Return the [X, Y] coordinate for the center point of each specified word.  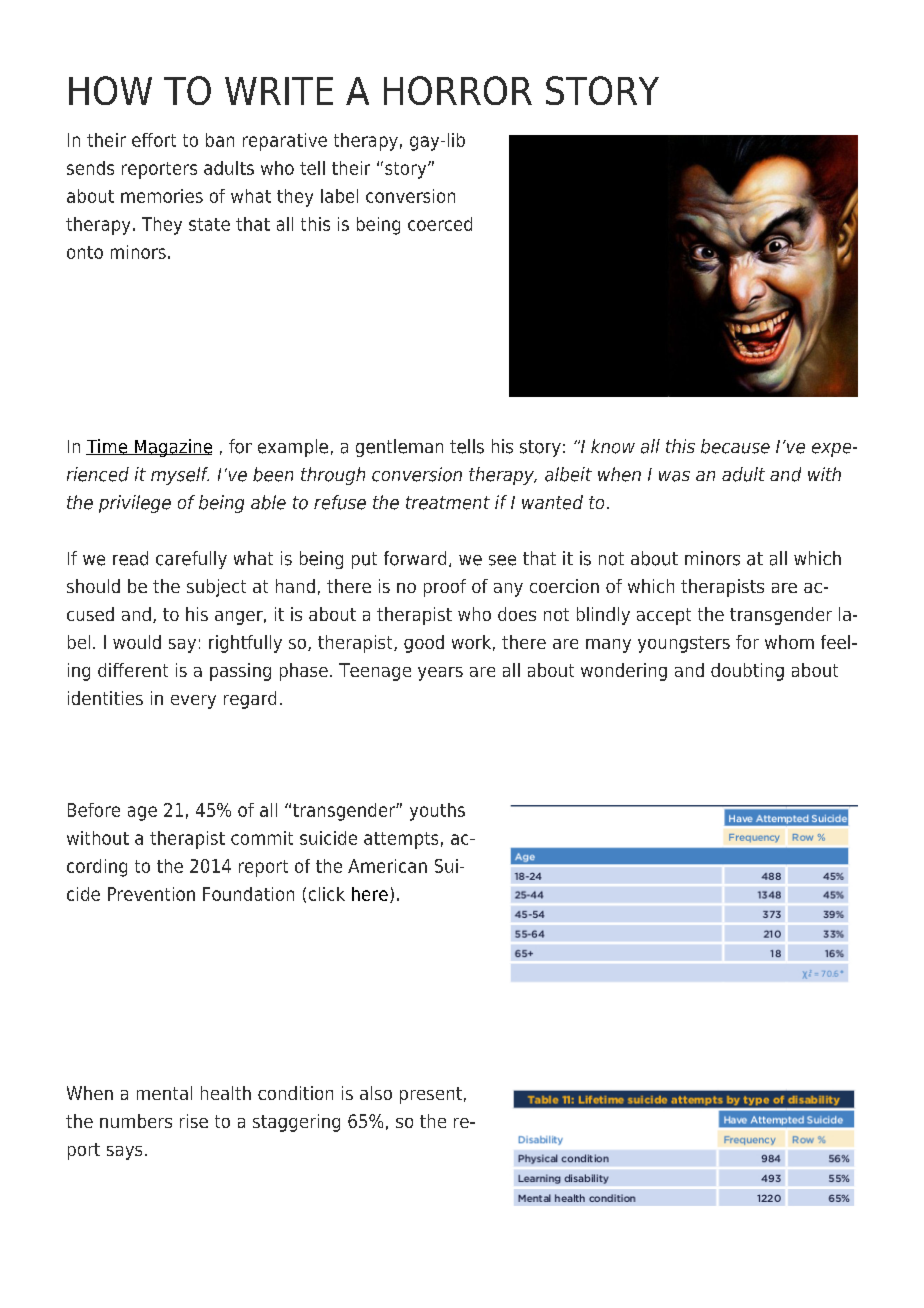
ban [220, 140]
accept [664, 616]
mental [164, 1093]
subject [216, 588]
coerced [440, 224]
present [431, 1095]
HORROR [458, 90]
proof [445, 588]
